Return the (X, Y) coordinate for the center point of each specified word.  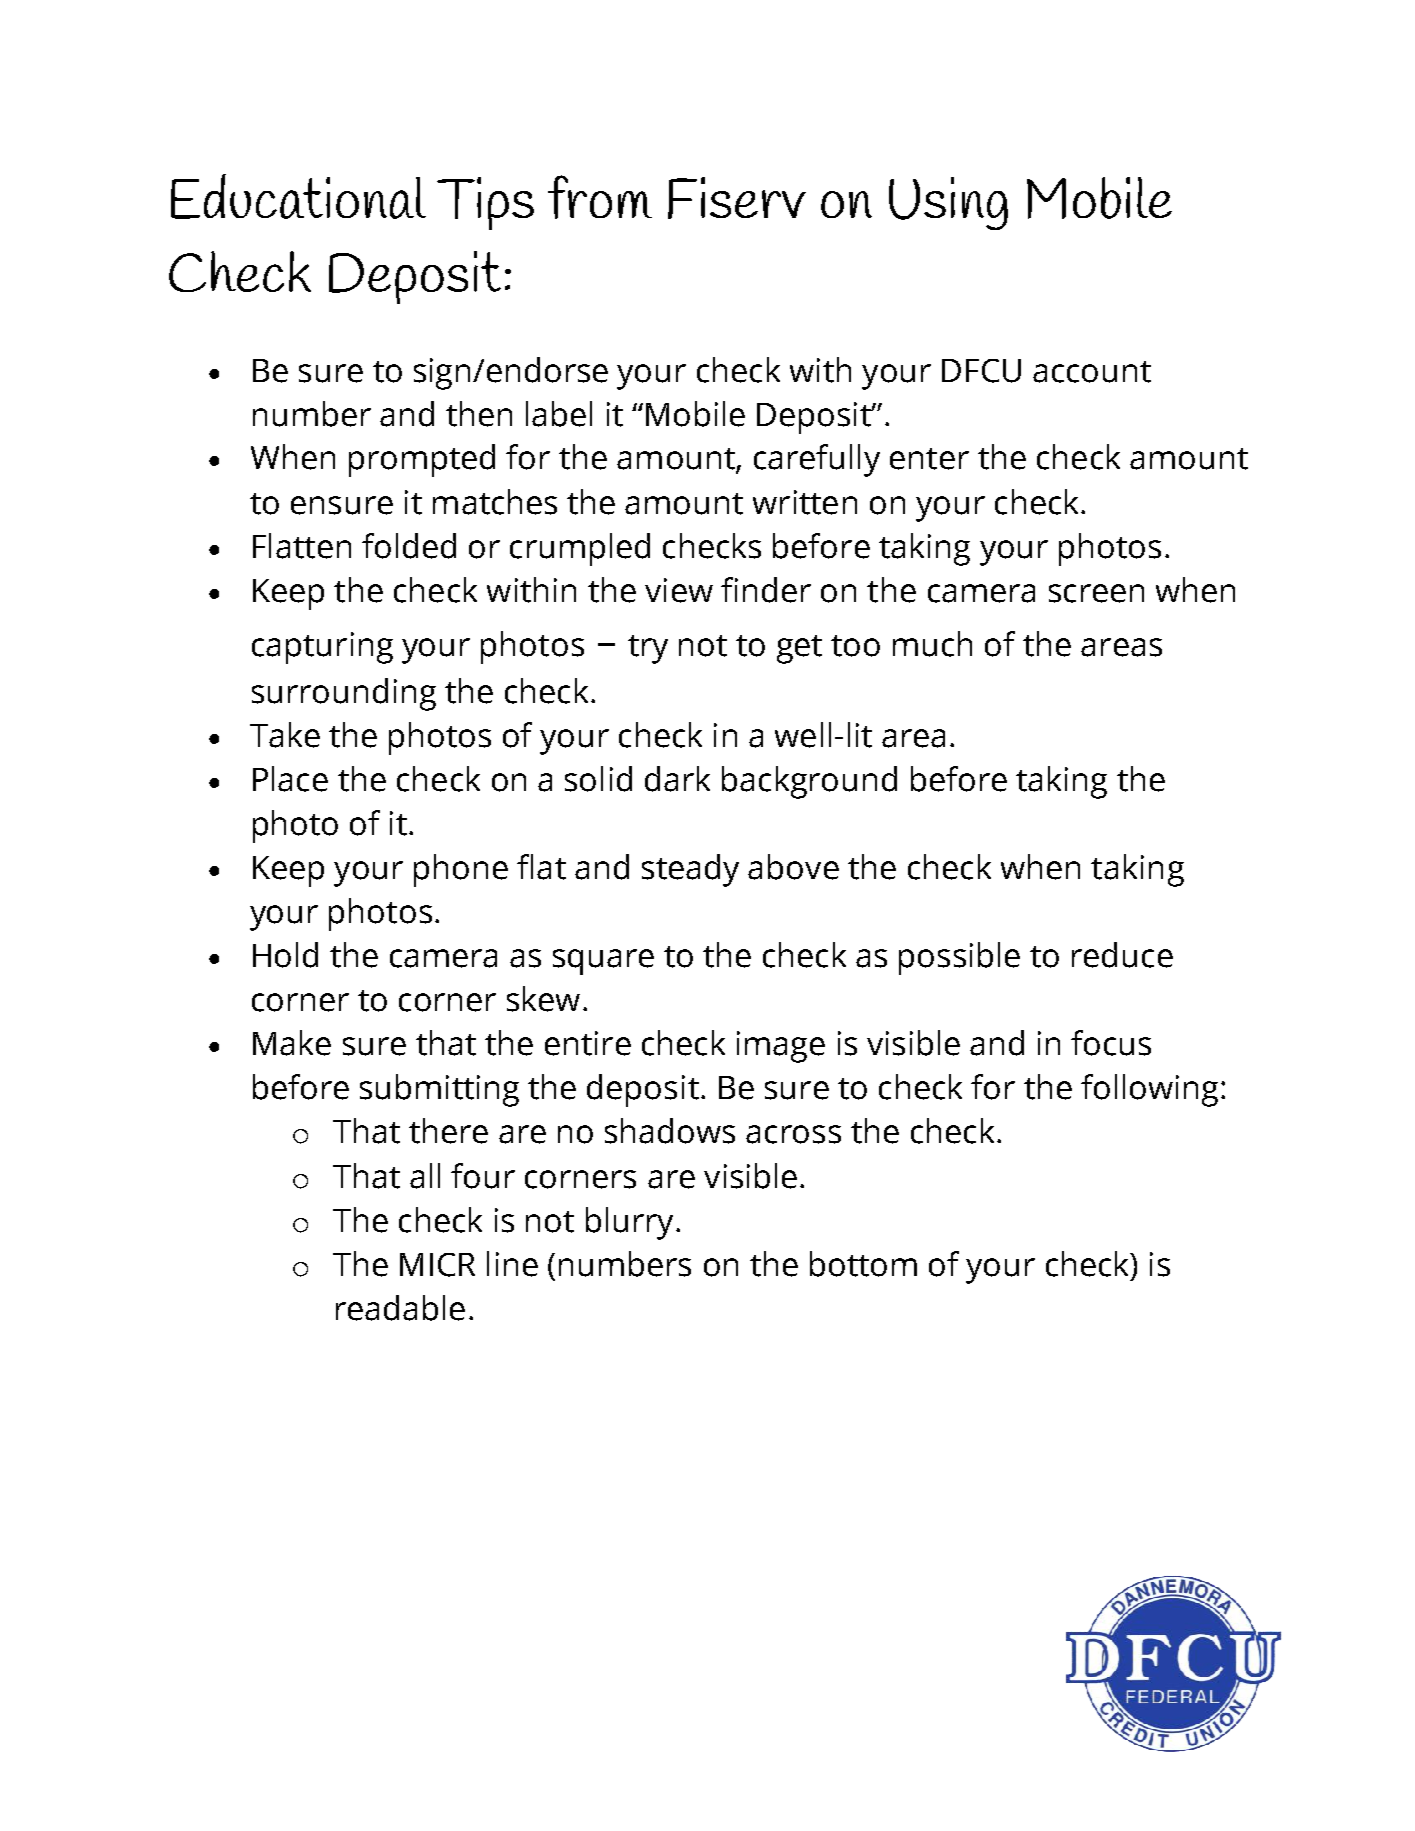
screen (1096, 593)
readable (400, 1308)
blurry (629, 1223)
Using (948, 203)
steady (690, 870)
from (600, 197)
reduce (1122, 955)
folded (409, 546)
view (679, 590)
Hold (285, 955)
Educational (298, 196)
